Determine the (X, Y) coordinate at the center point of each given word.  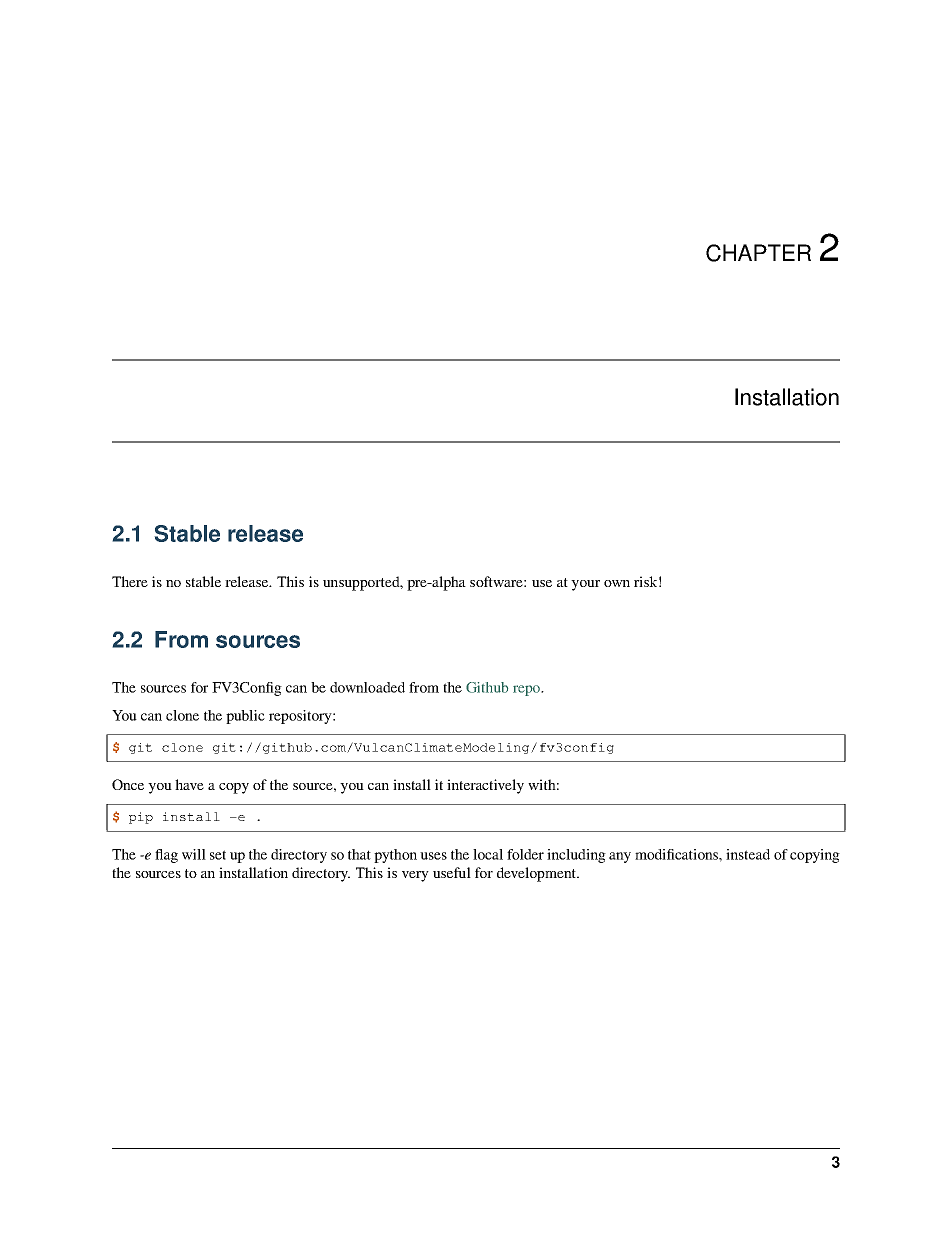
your (585, 585)
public (245, 717)
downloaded (367, 687)
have (189, 784)
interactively (485, 786)
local (488, 854)
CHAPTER (758, 253)
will (194, 854)
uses (433, 856)
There (130, 581)
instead (748, 854)
